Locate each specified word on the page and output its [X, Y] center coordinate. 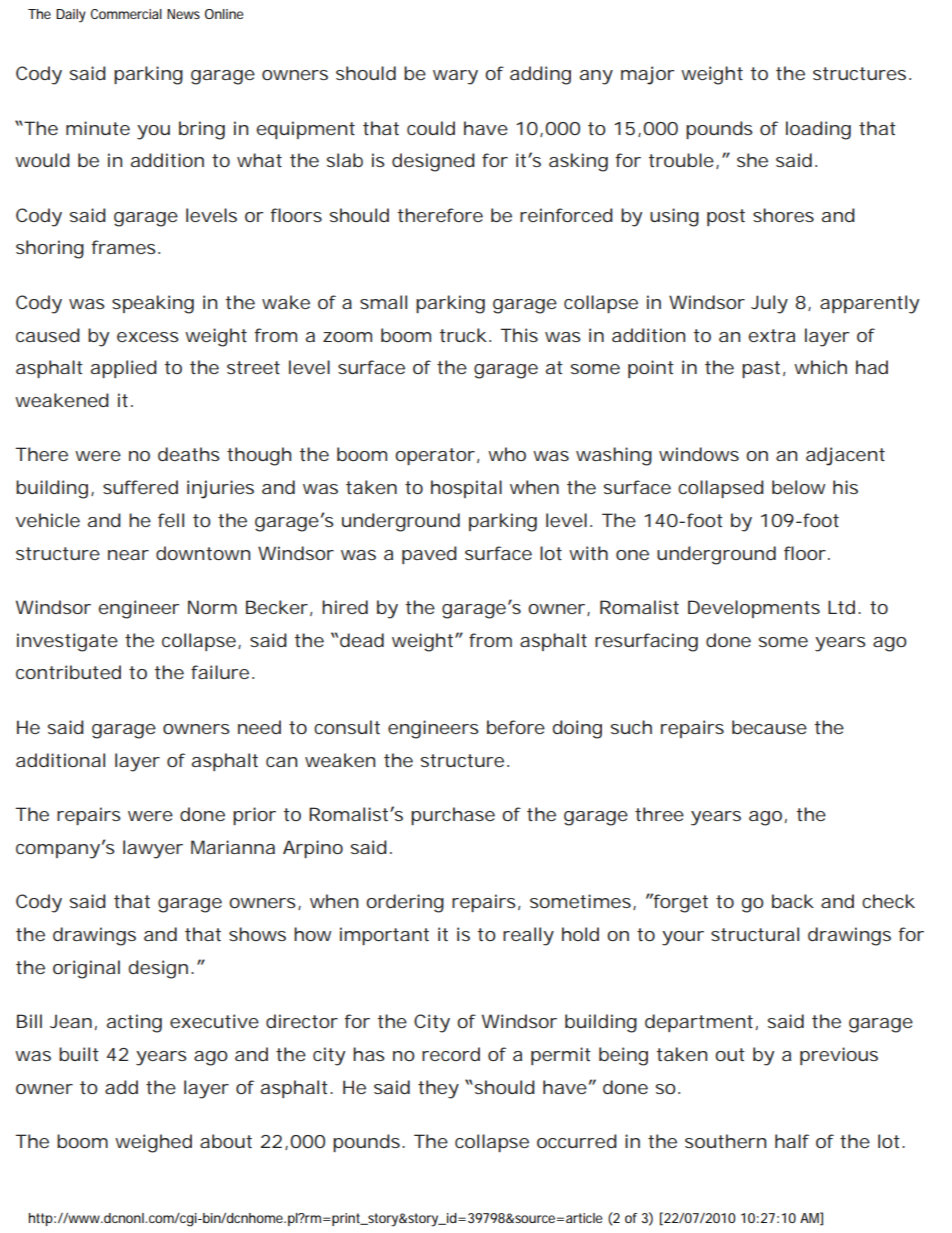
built [79, 1054]
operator [435, 456]
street [253, 367]
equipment [305, 130]
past [761, 369]
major [647, 75]
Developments [754, 609]
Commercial [126, 14]
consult [347, 727]
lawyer [153, 849]
